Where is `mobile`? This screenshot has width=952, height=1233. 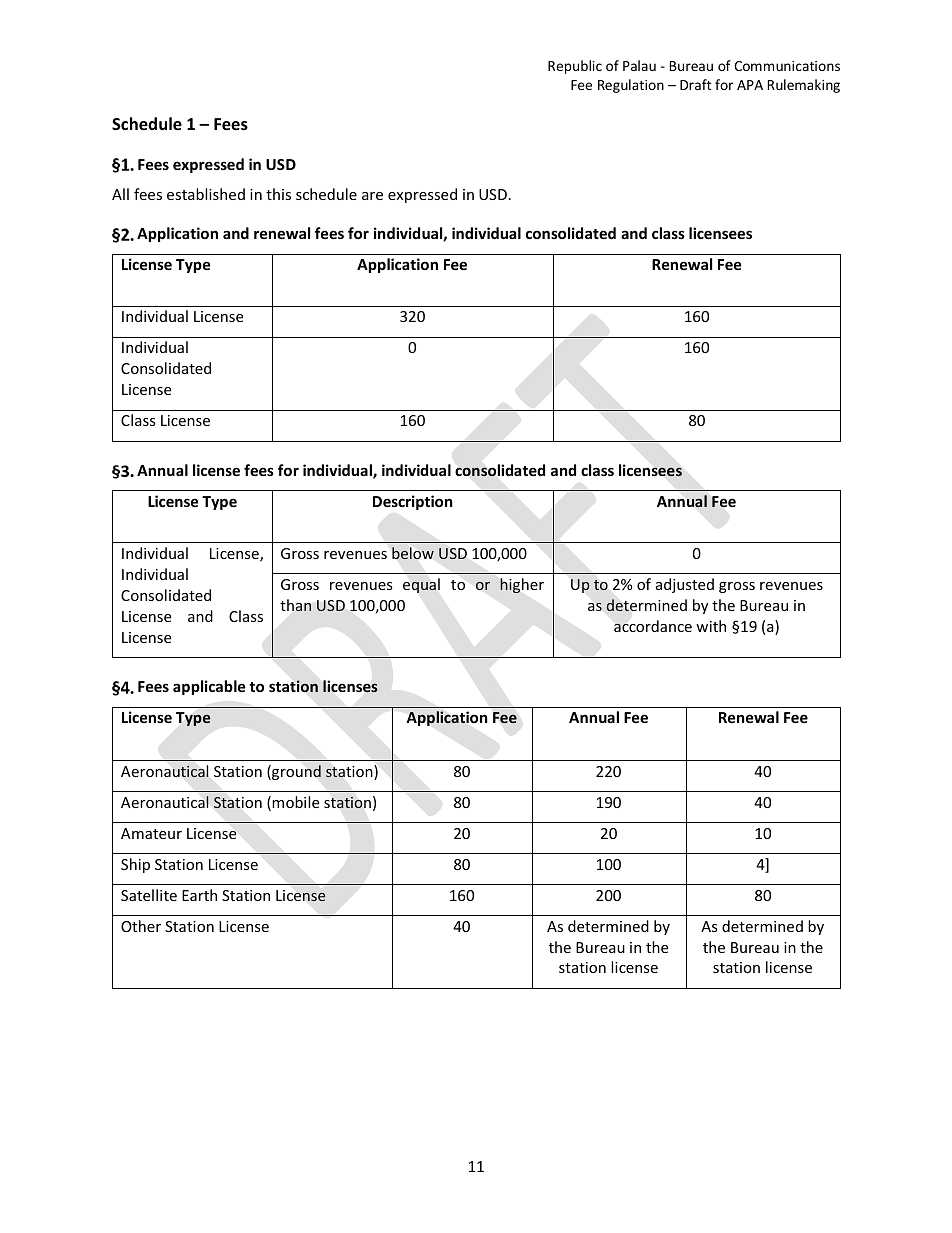
mobile is located at coordinates (295, 802).
